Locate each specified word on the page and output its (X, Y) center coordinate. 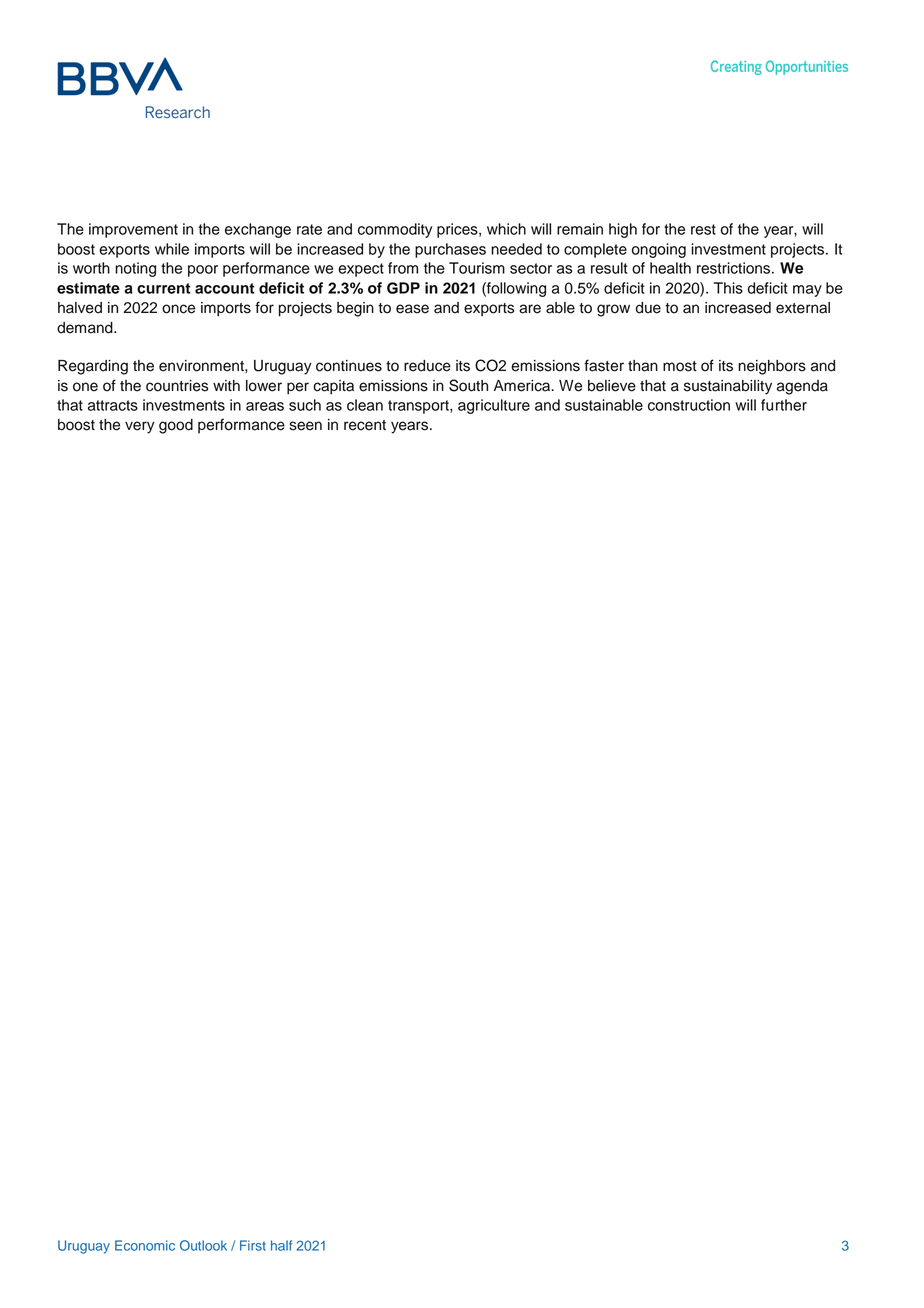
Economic (145, 1245)
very (140, 427)
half (281, 1245)
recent (365, 425)
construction (689, 405)
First (253, 1245)
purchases (450, 250)
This (728, 288)
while (172, 249)
